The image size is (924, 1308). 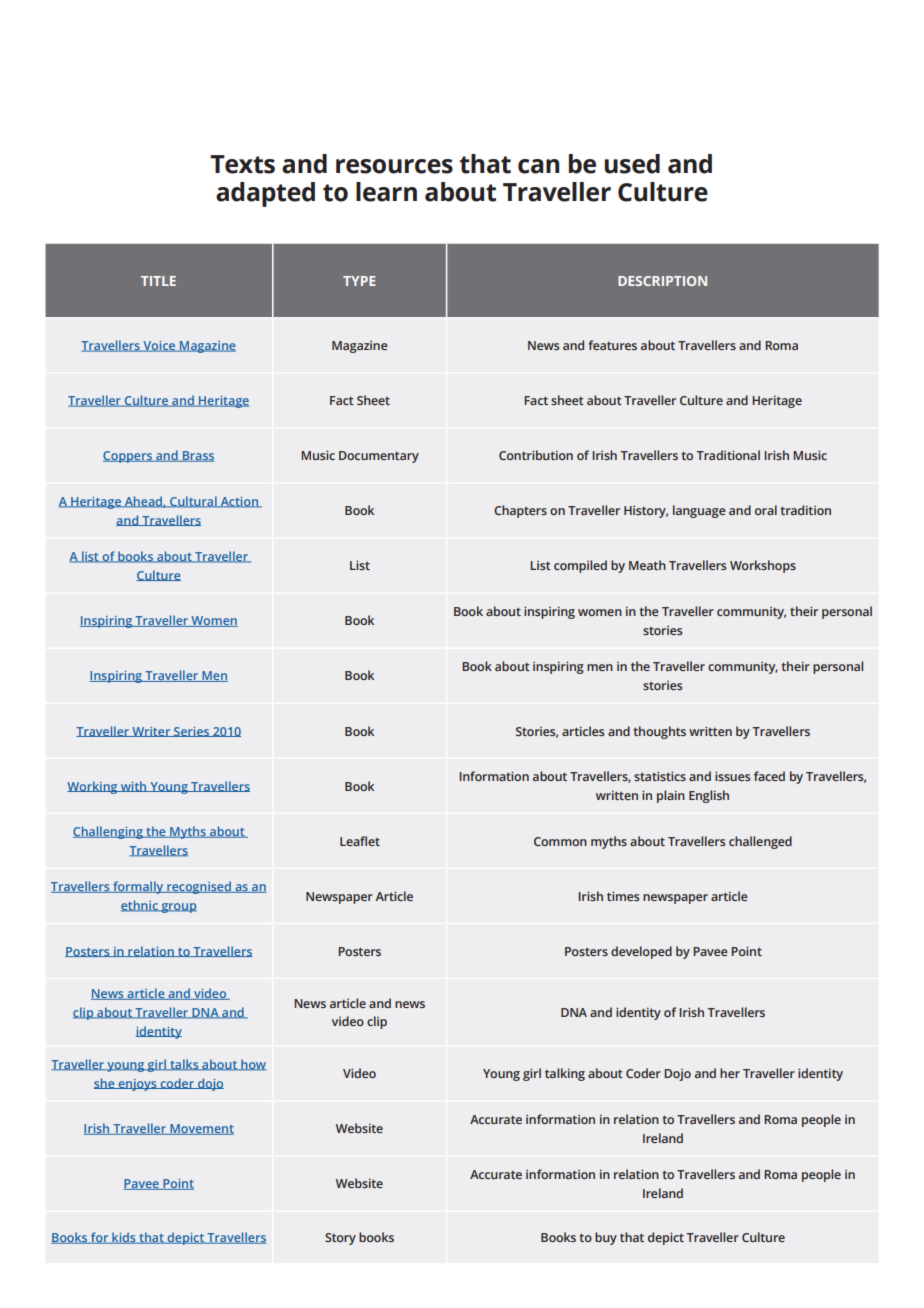 What do you see at coordinates (520, 511) in the screenshot?
I see `Chapters` at bounding box center [520, 511].
